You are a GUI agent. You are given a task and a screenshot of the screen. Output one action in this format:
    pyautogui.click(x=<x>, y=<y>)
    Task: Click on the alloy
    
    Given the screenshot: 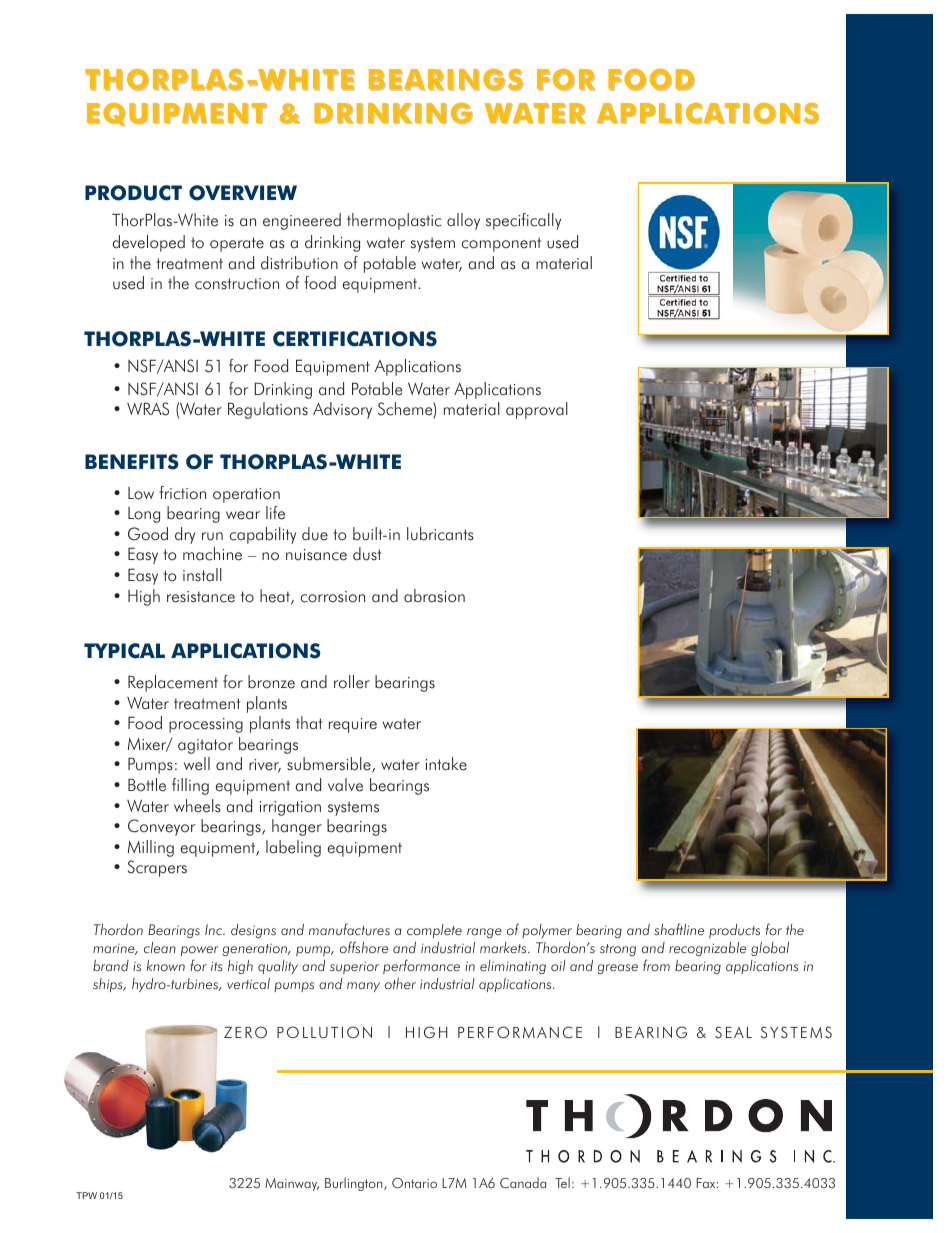 What is the action you would take?
    pyautogui.click(x=463, y=221)
